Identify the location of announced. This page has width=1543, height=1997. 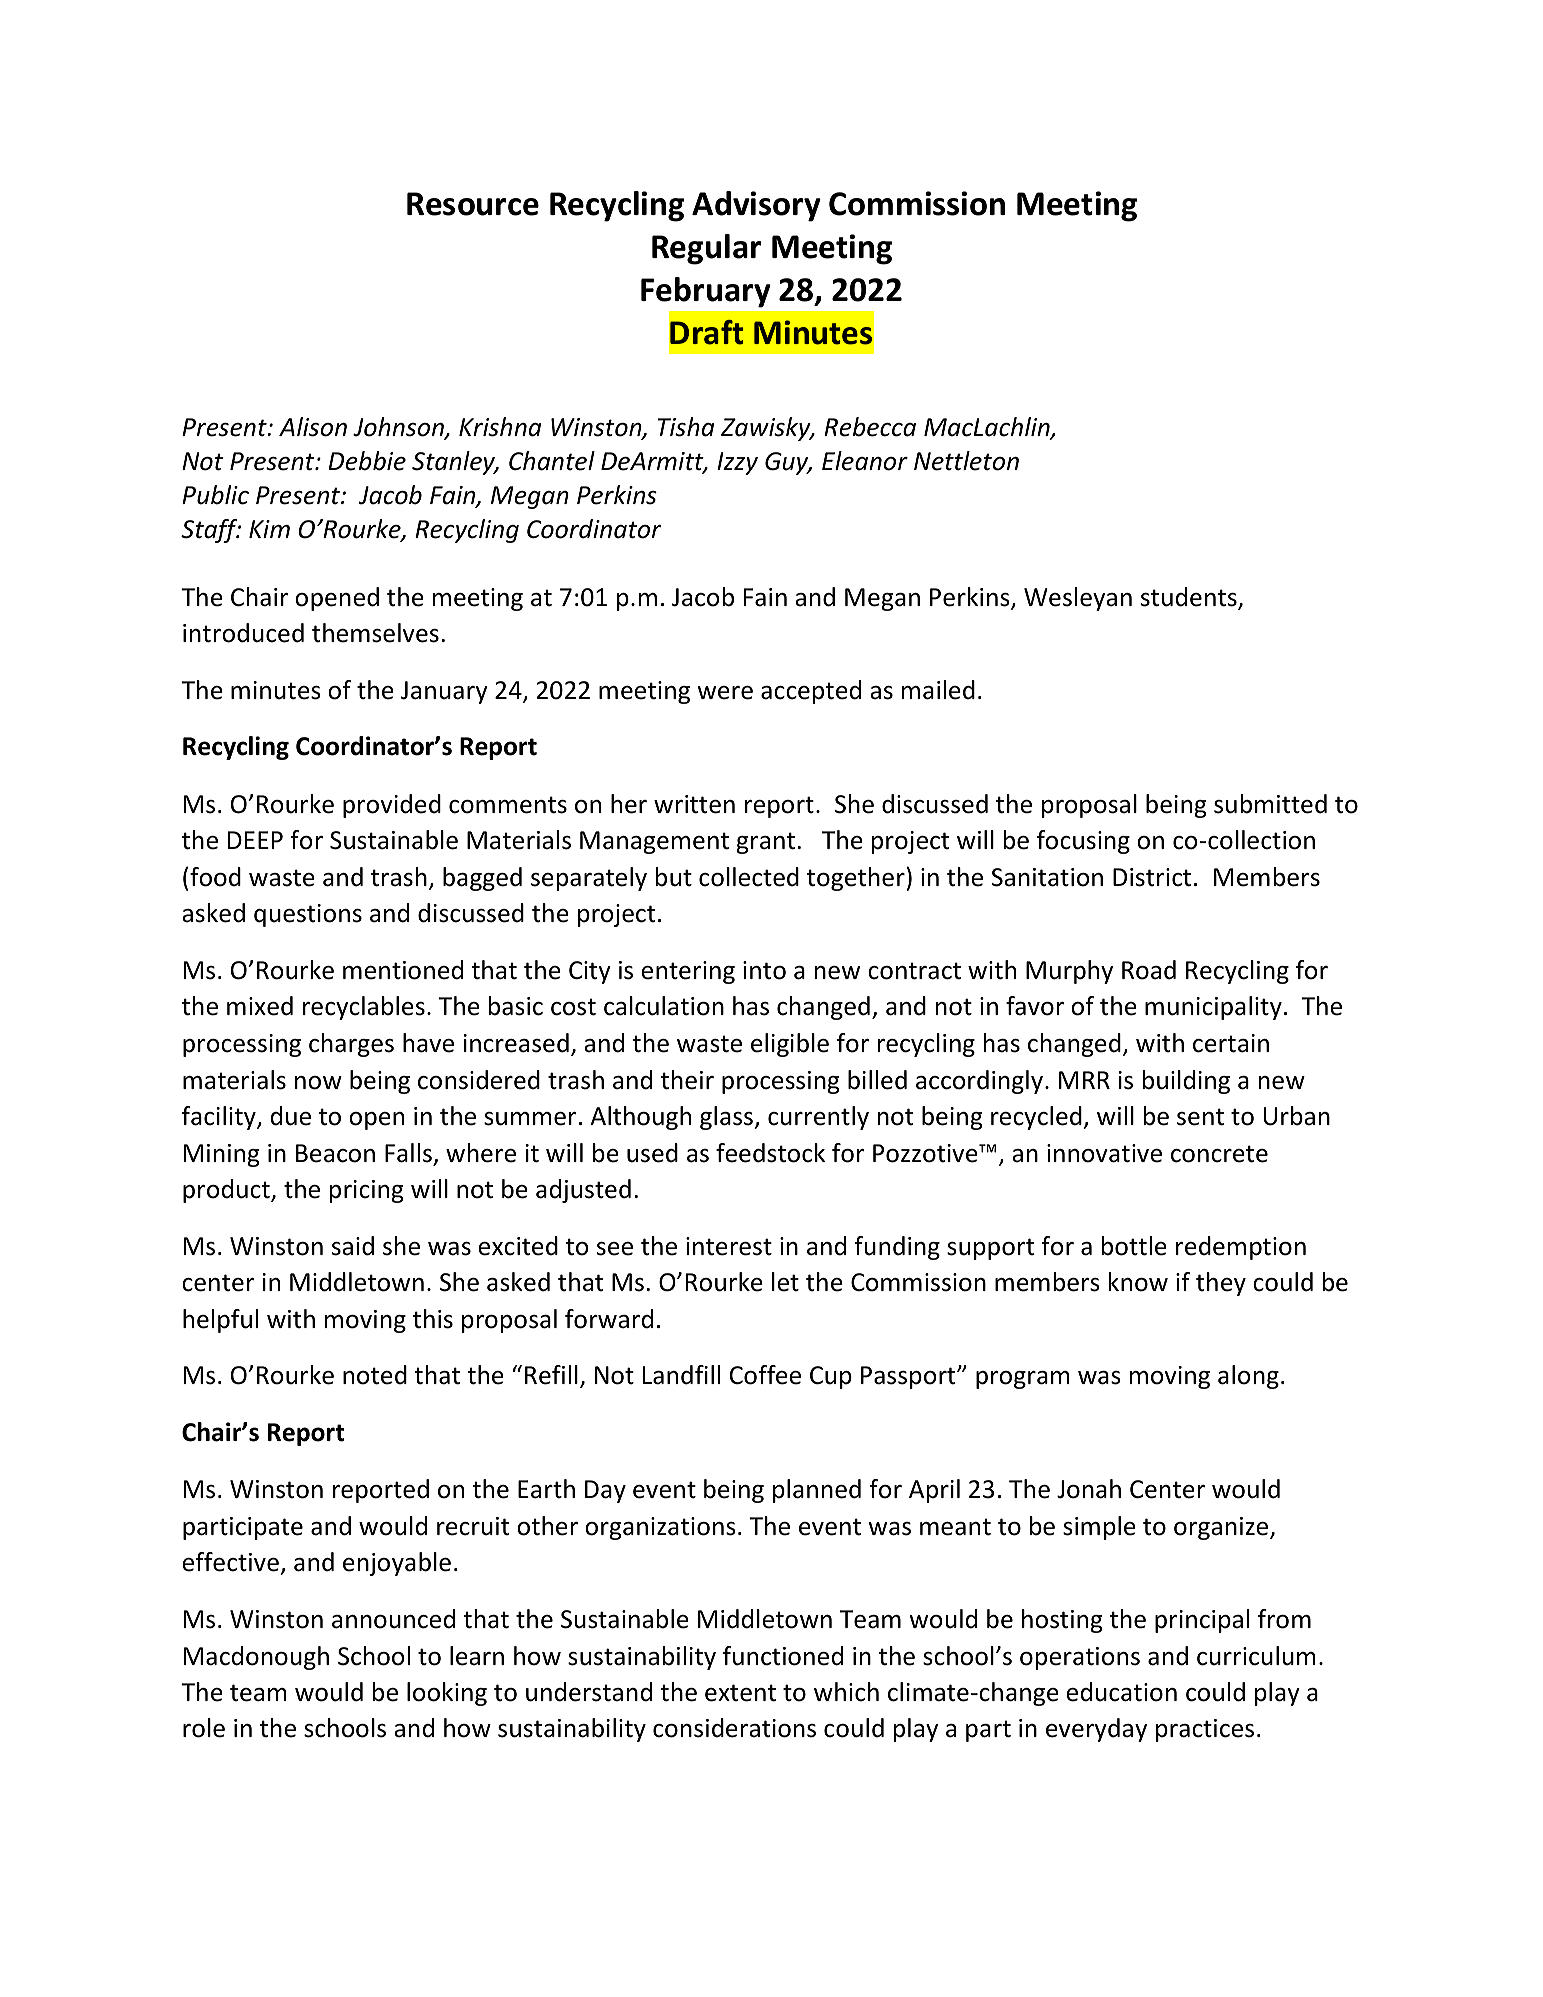
(393, 1619).
